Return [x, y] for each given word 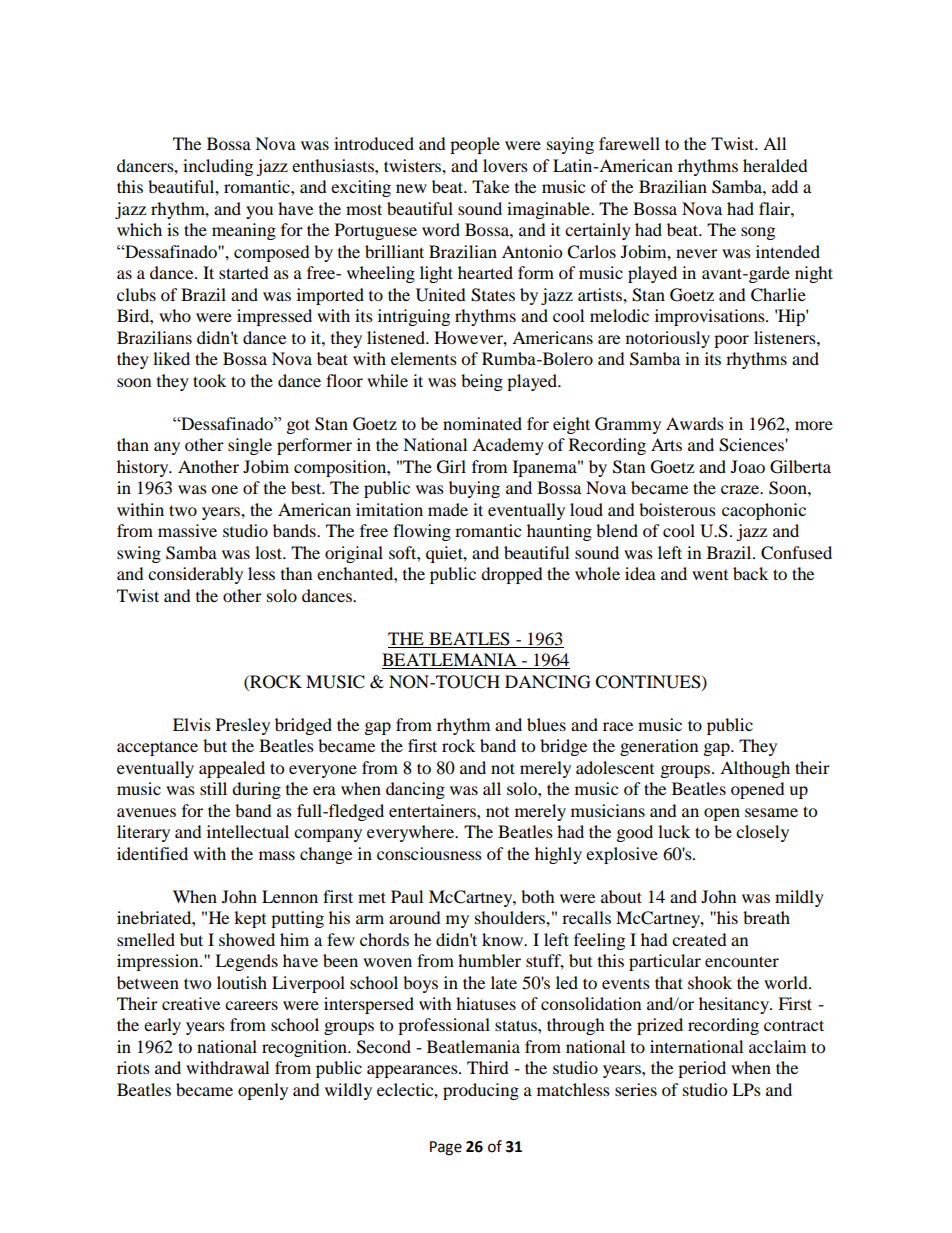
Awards [695, 423]
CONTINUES [649, 682]
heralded [775, 165]
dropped [512, 575]
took [209, 380]
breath [766, 917]
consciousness [429, 853]
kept [250, 919]
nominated [482, 423]
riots [133, 1067]
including [218, 167]
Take [490, 186]
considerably [195, 575]
